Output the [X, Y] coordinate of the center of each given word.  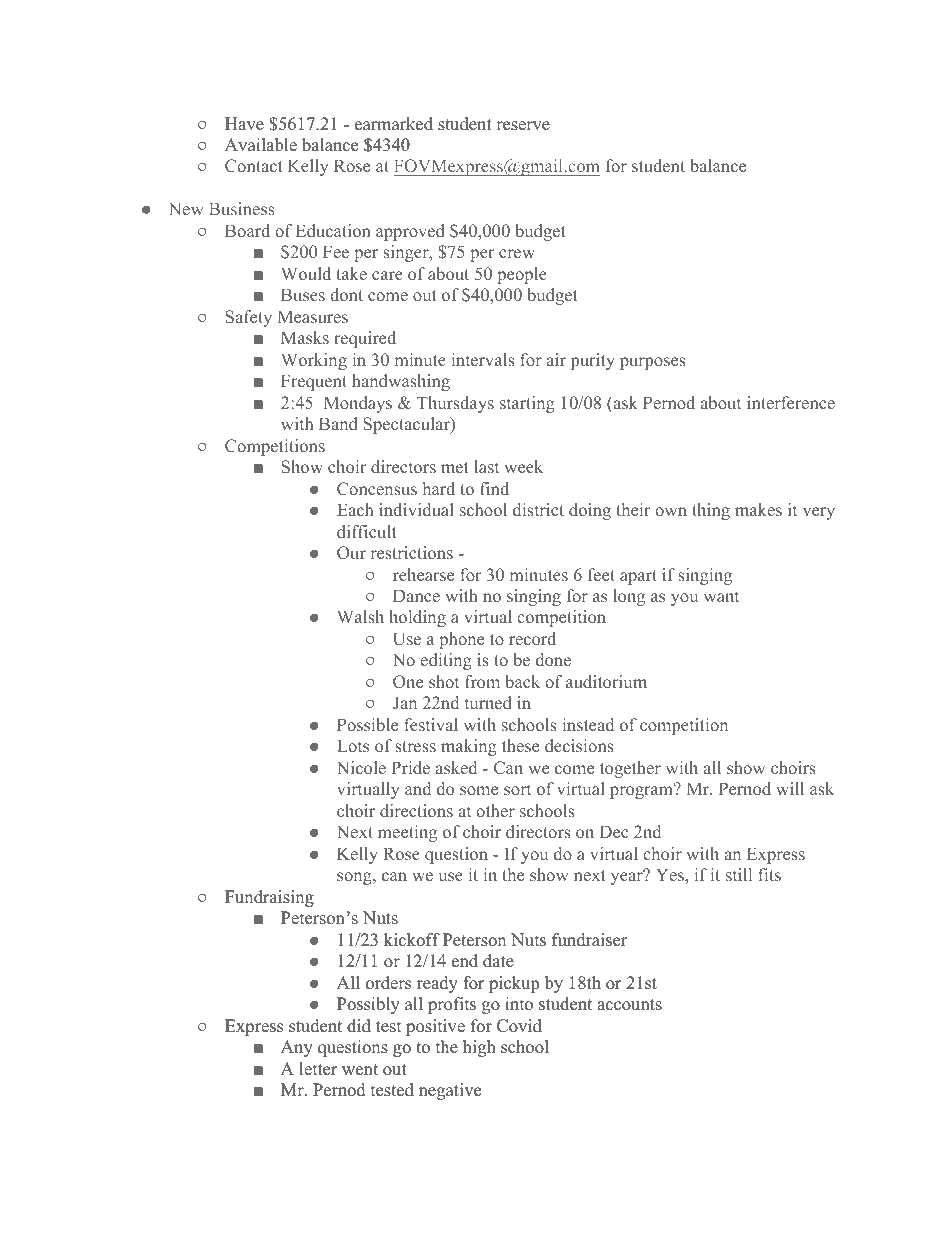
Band [338, 423]
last [486, 466]
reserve [523, 126]
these [520, 745]
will [790, 788]
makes [758, 509]
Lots [353, 745]
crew [517, 253]
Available [261, 145]
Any [297, 1048]
